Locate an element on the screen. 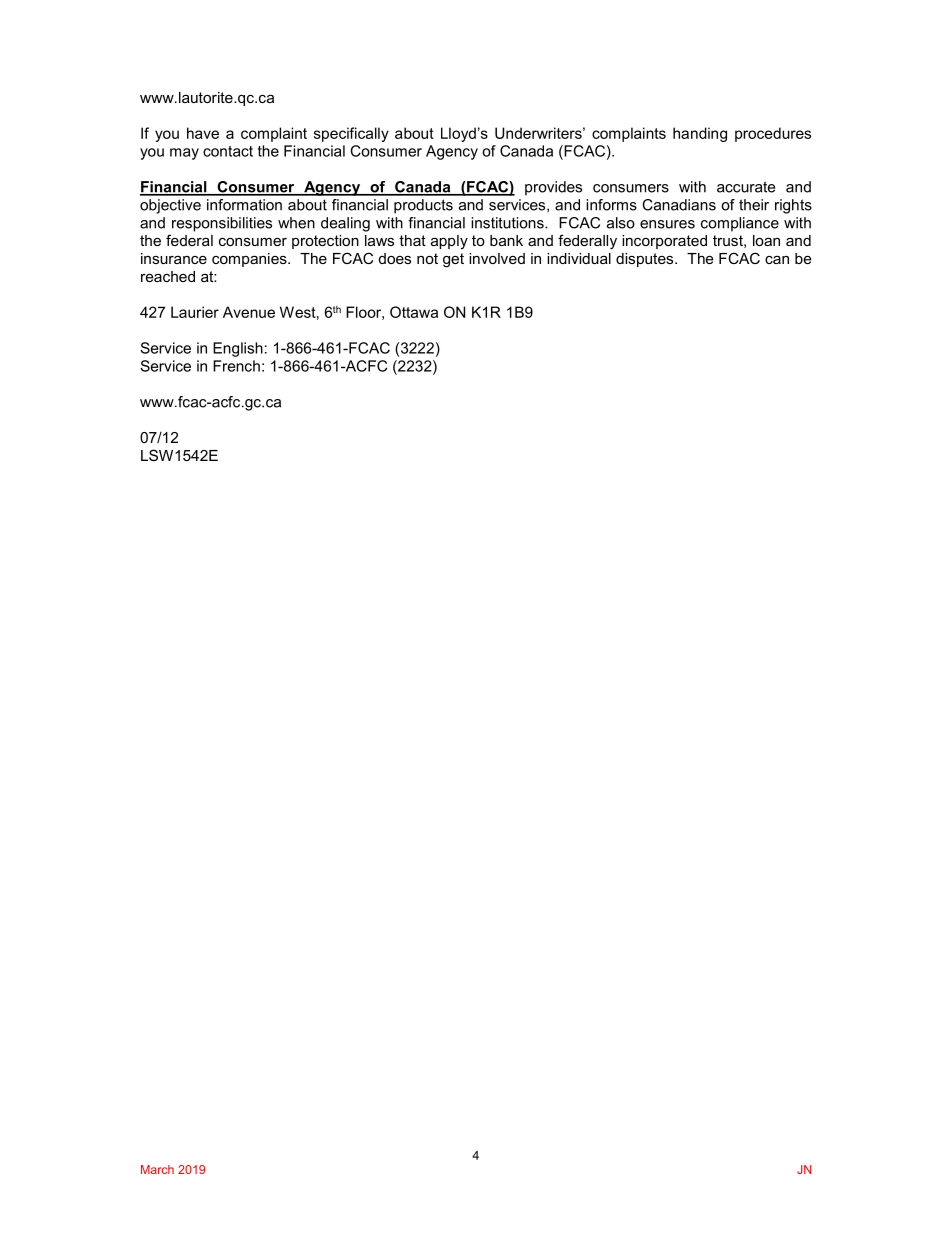 The width and height of the screenshot is (952, 1233). reached is located at coordinates (168, 276).
